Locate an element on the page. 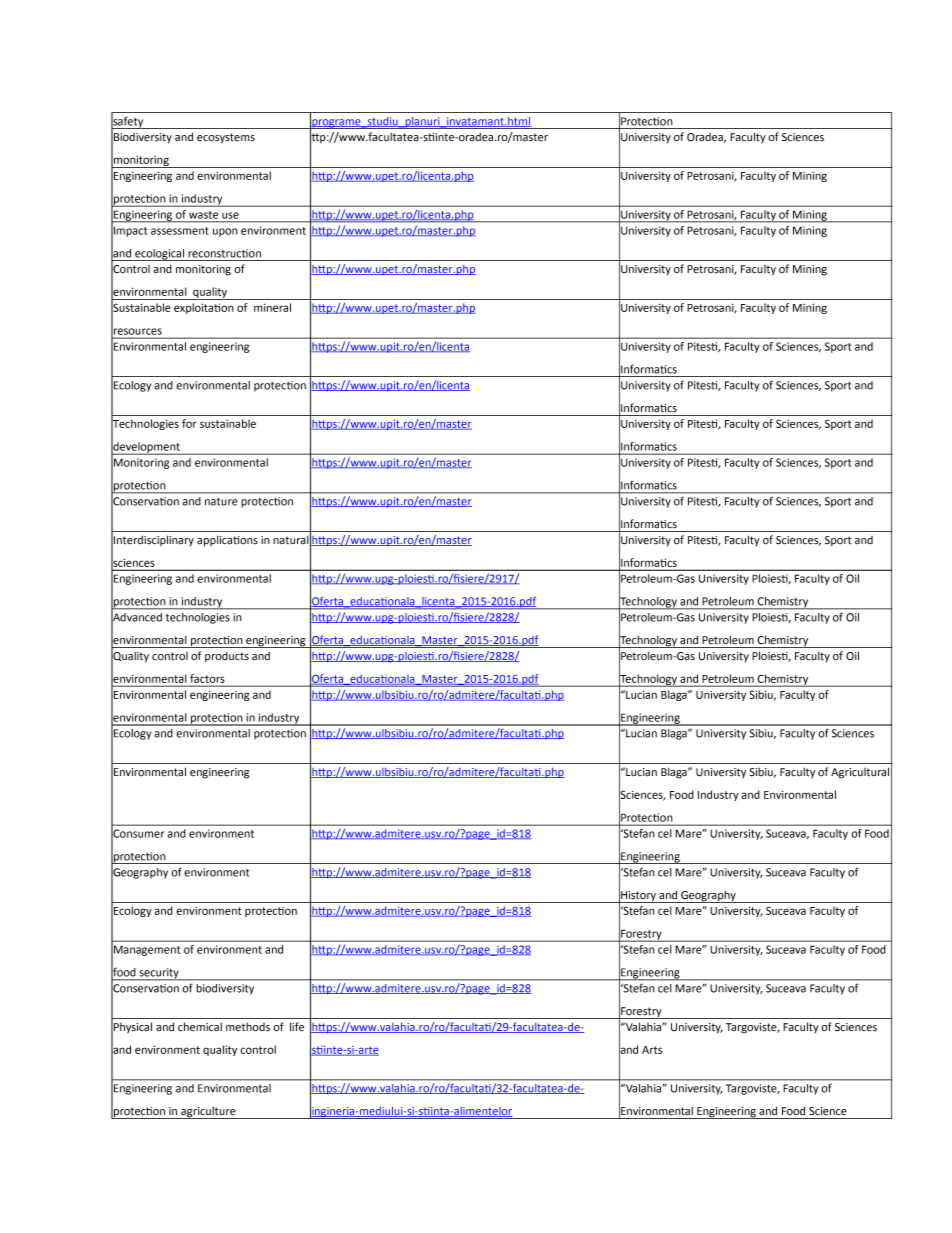 The image size is (952, 1233). ecosystems is located at coordinates (226, 138).
